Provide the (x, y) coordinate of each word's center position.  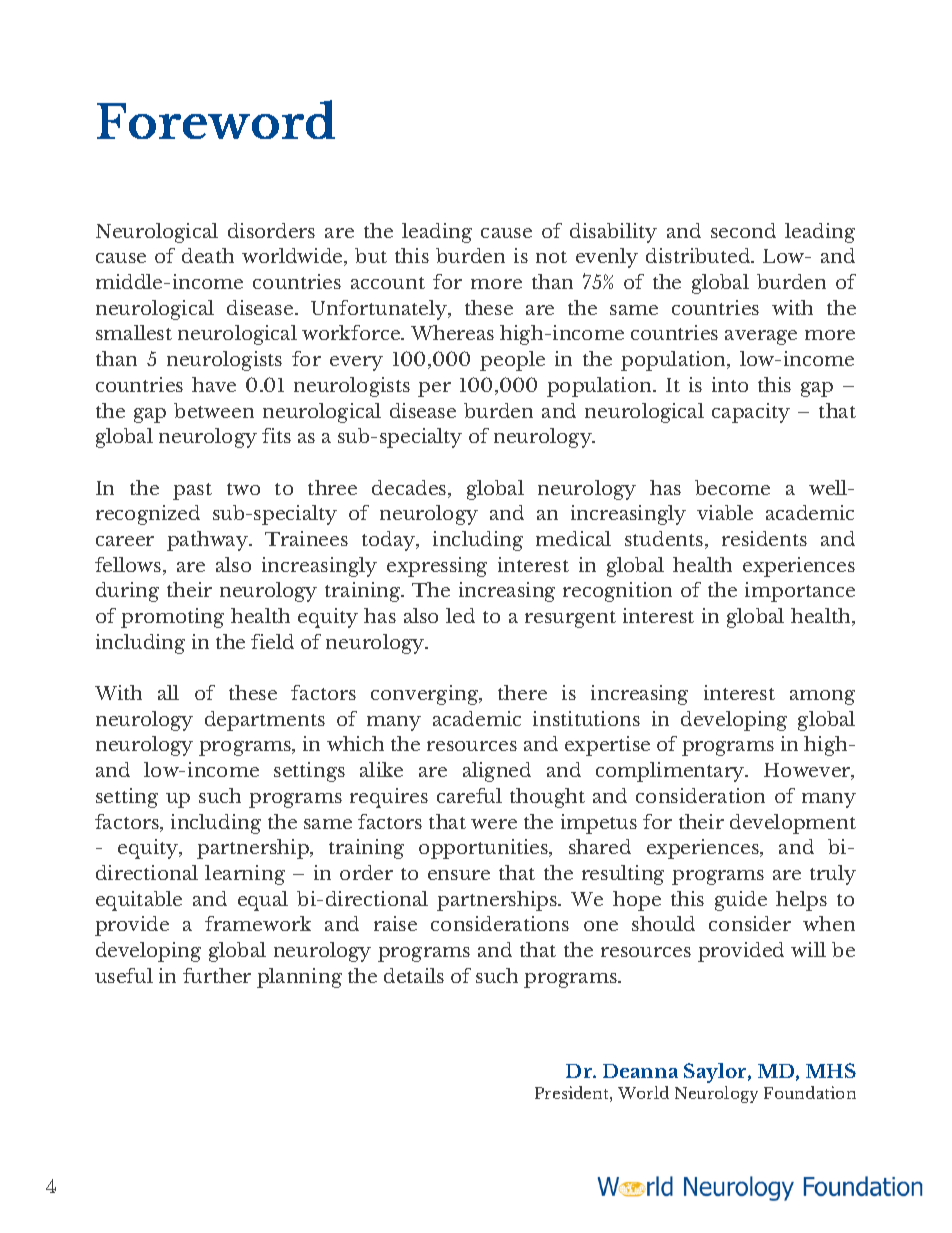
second (743, 230)
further (217, 975)
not (551, 257)
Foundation (810, 1092)
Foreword (216, 119)
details (414, 975)
